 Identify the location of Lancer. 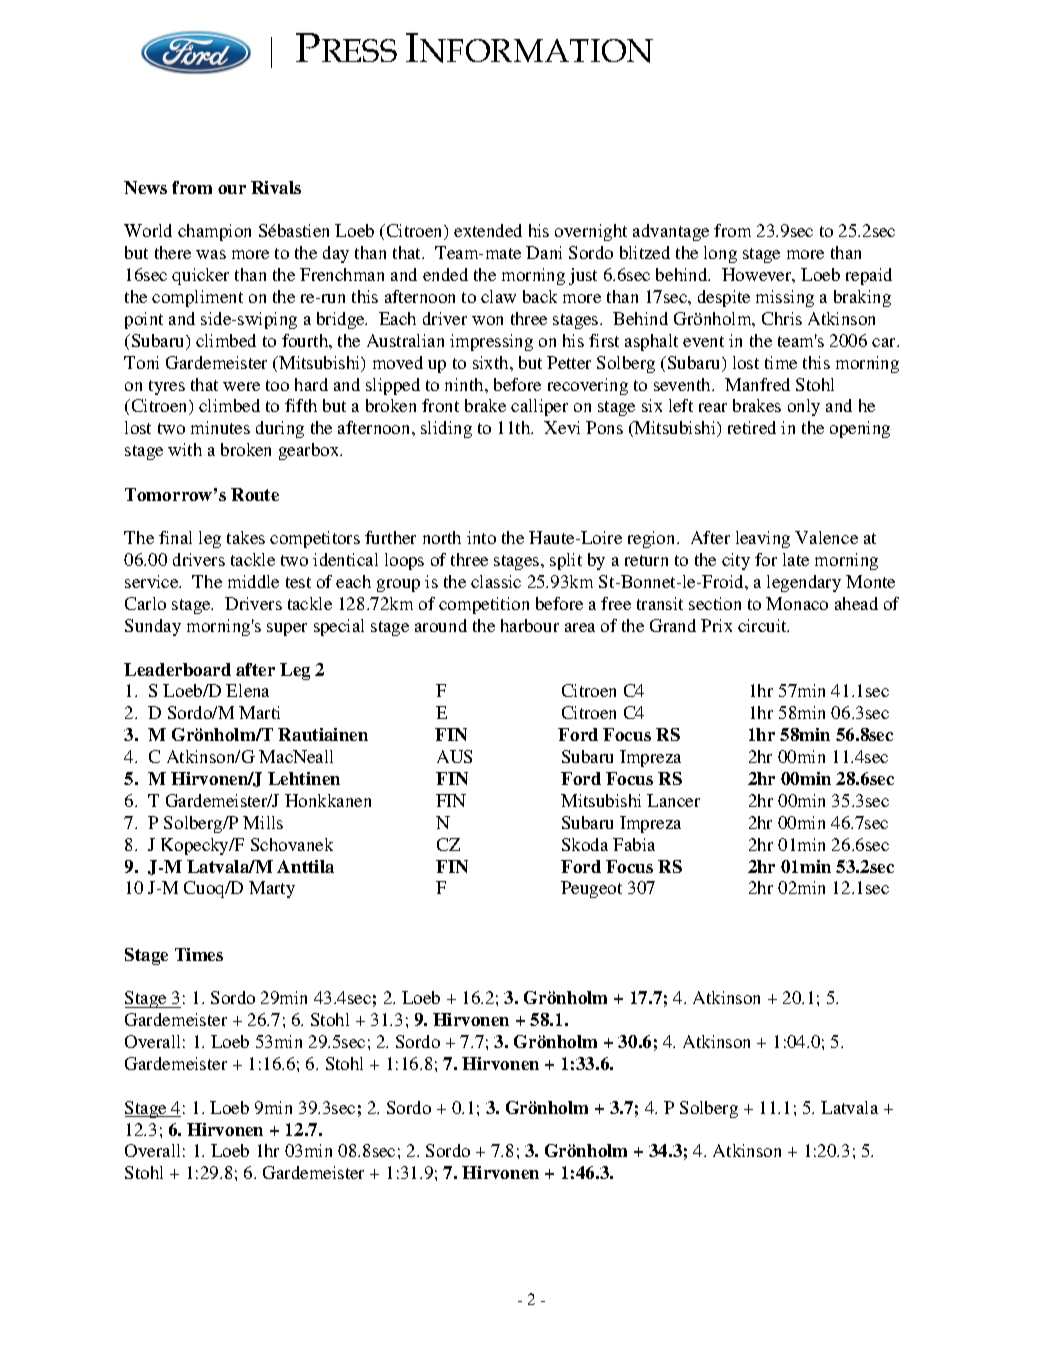
(673, 800).
